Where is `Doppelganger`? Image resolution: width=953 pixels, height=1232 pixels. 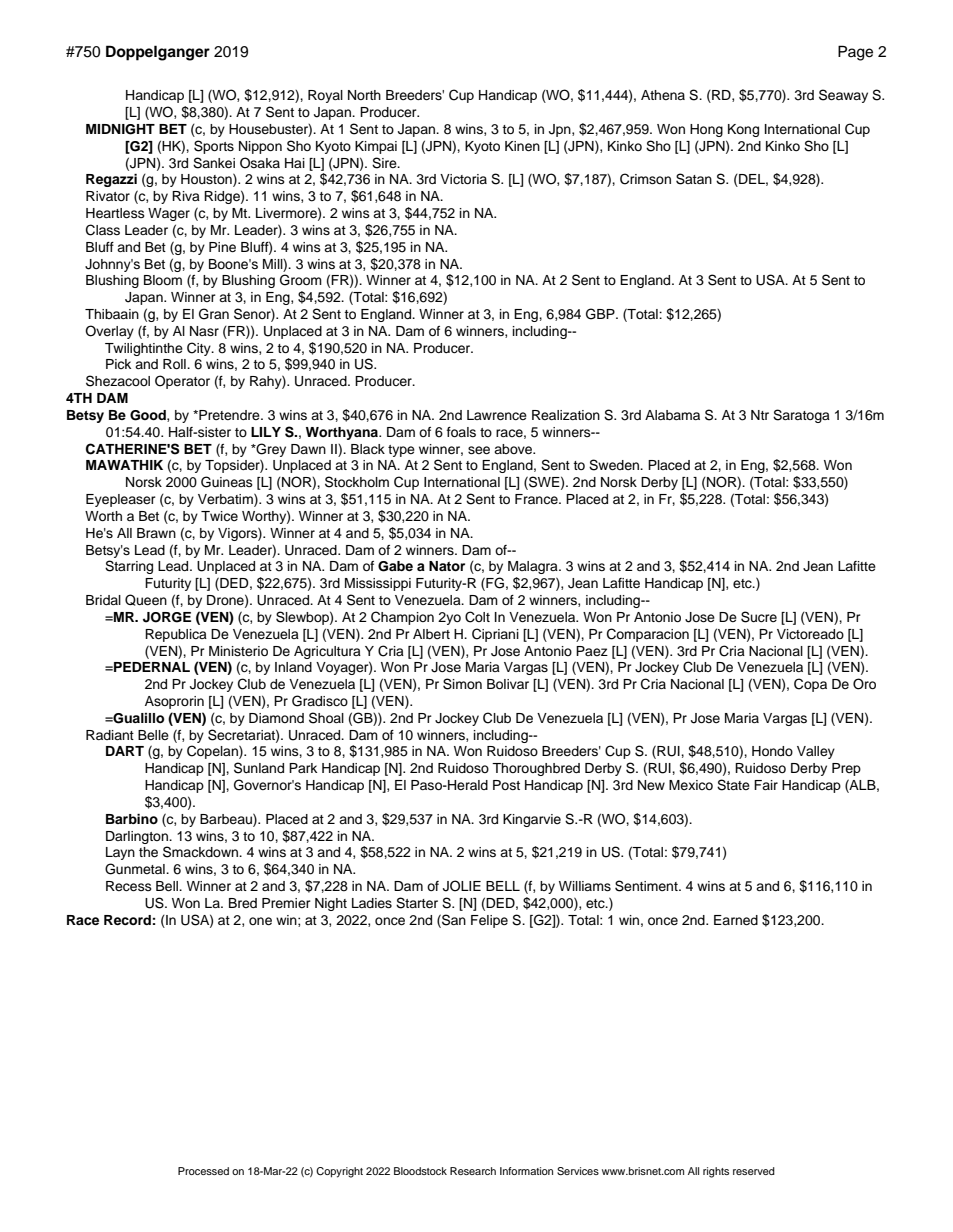
Doppelganger is located at coordinates (158, 53).
